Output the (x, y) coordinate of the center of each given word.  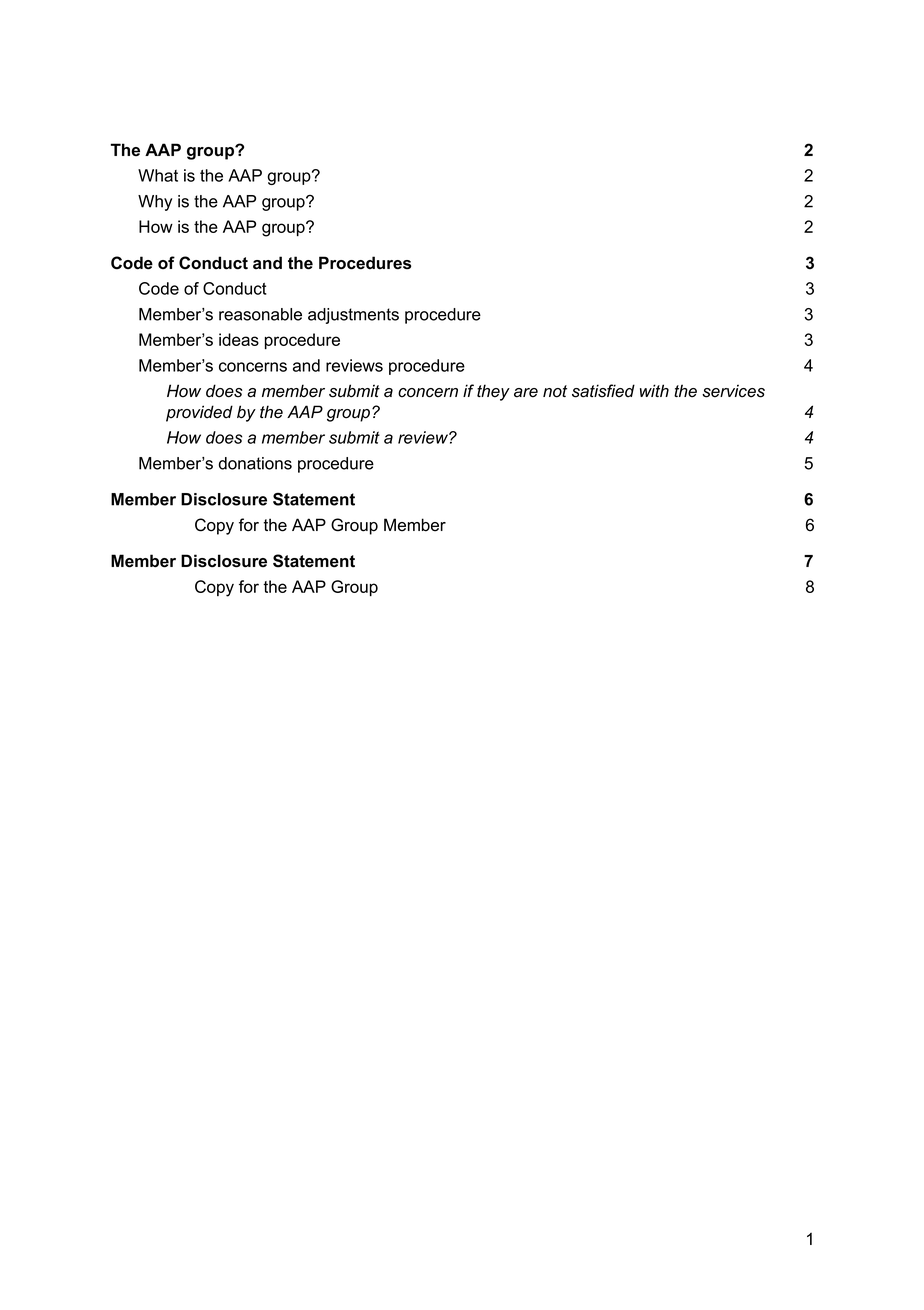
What (158, 175)
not (555, 391)
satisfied (603, 391)
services (733, 391)
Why (155, 203)
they (493, 392)
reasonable (260, 314)
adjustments (353, 316)
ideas (239, 339)
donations (255, 463)
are (526, 393)
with (654, 390)
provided (199, 413)
